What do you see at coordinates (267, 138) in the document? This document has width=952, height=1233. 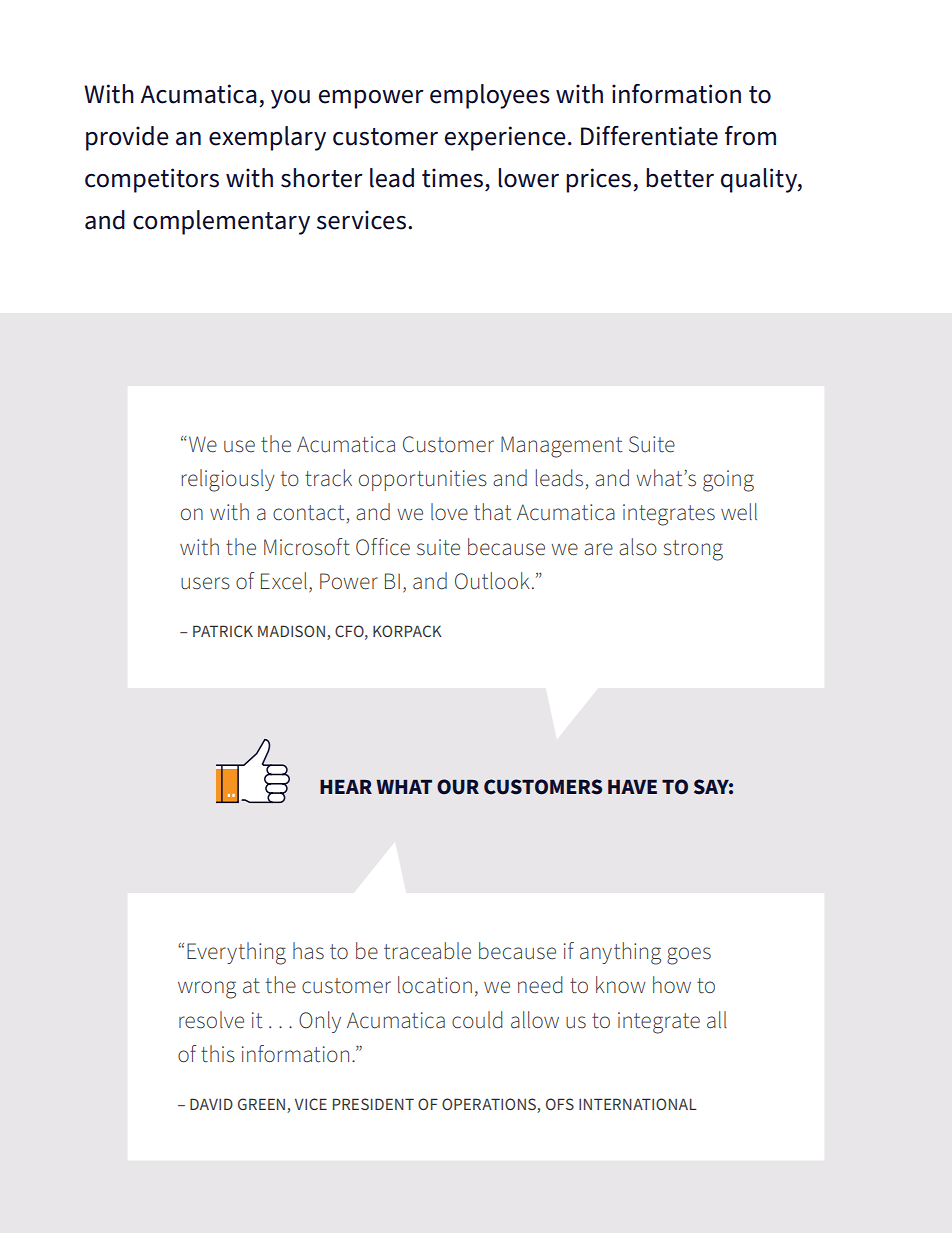 I see `exemplary` at bounding box center [267, 138].
